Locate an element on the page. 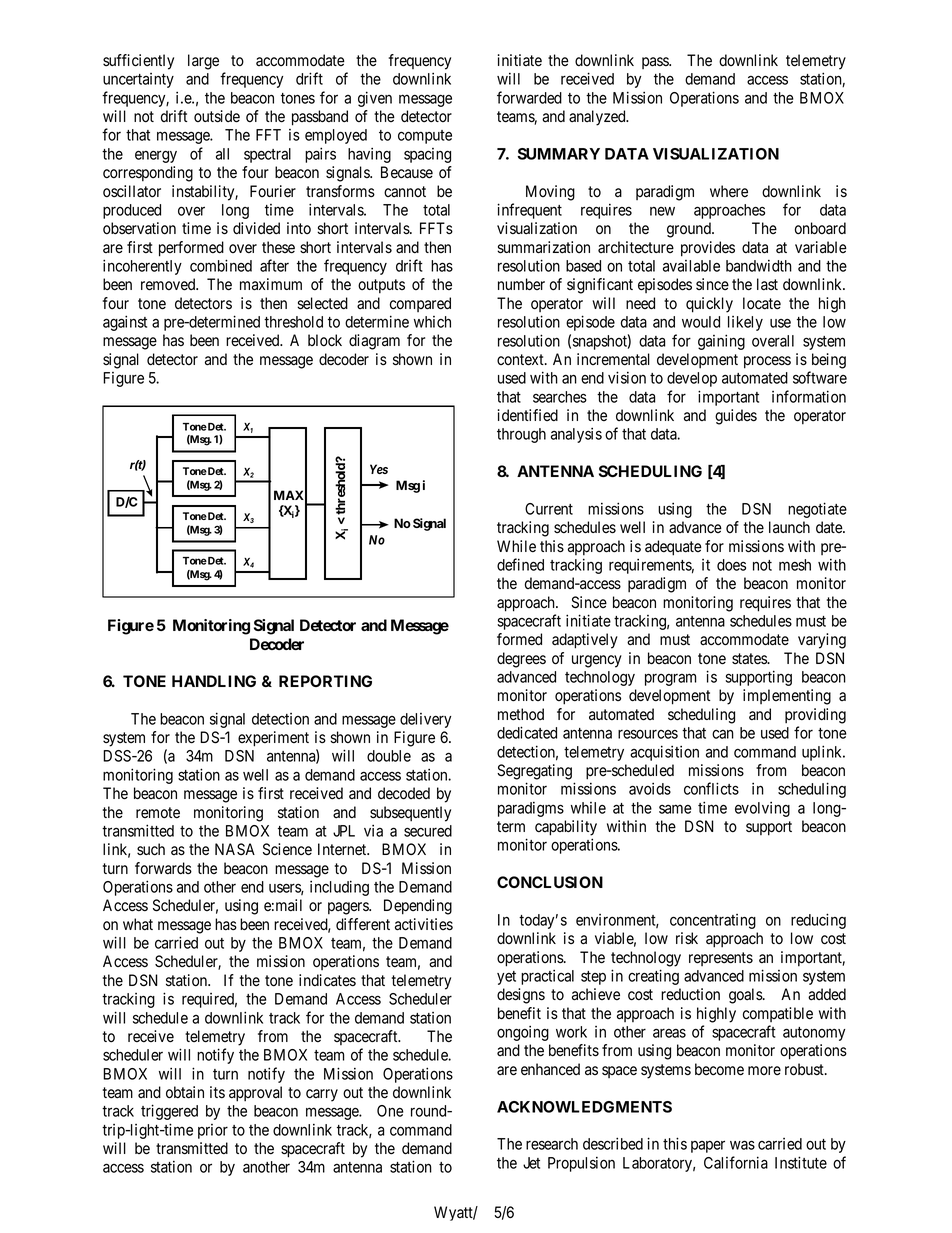  where is located at coordinates (729, 191).
